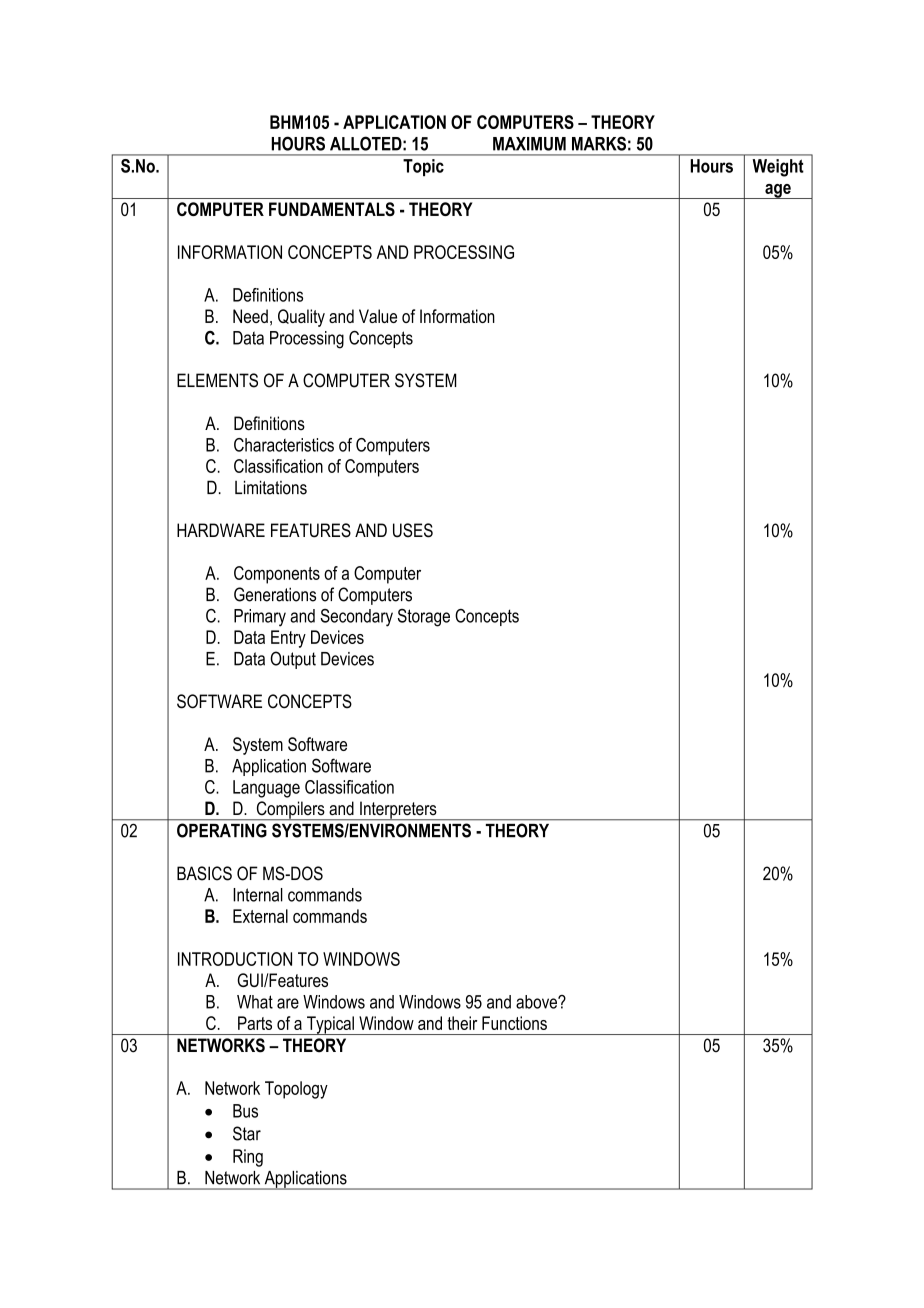 The width and height of the image is (924, 1308). I want to click on Star, so click(247, 1133).
